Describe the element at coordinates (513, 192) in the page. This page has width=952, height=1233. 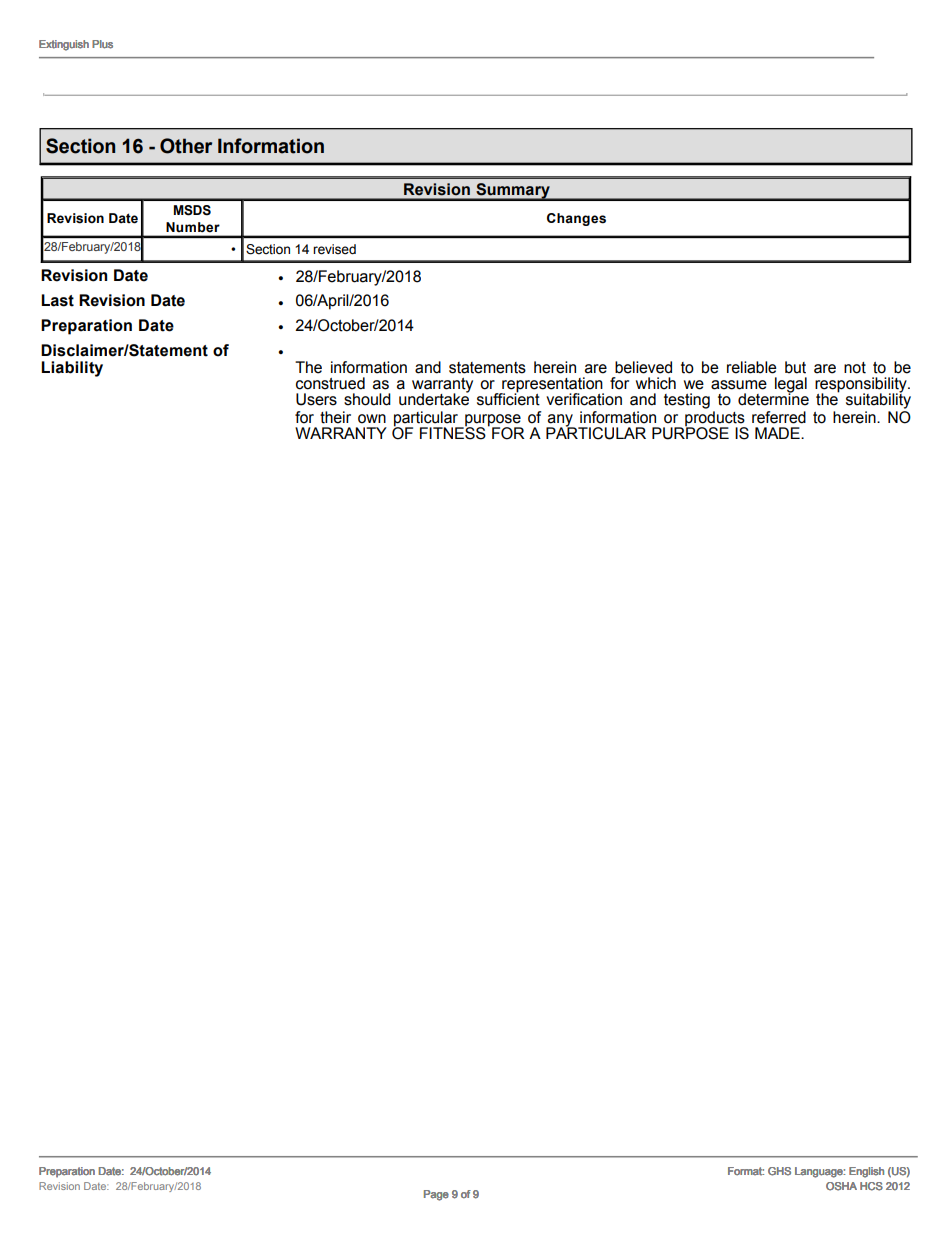
I see `Summary` at that location.
